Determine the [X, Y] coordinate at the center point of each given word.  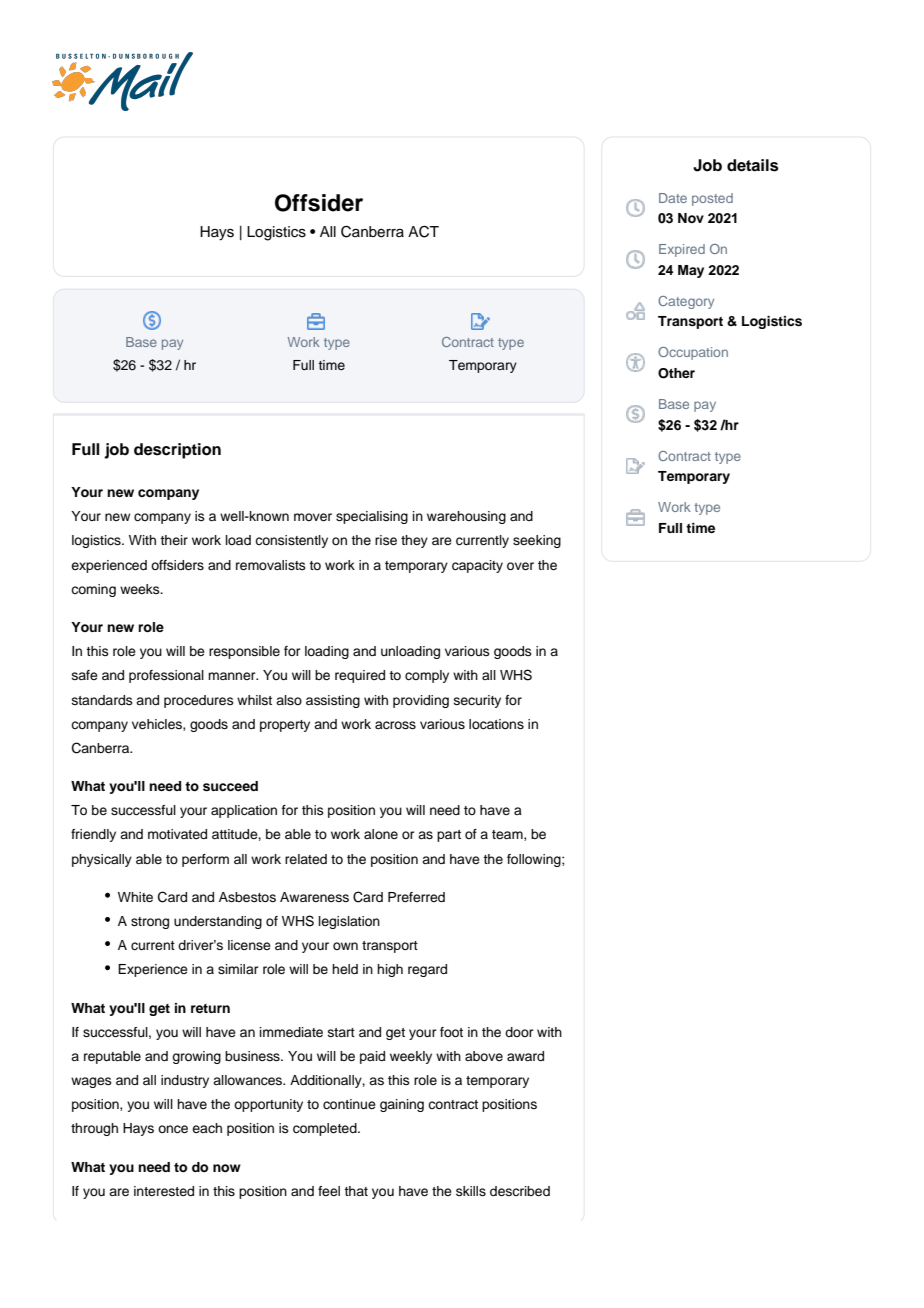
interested [164, 1191]
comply [427, 676]
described [520, 1191]
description [177, 451]
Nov [691, 218]
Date [673, 198]
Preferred [416, 897]
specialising [372, 517]
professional [166, 676]
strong [150, 923]
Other [676, 373]
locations [496, 724]
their [174, 540]
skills [471, 1191]
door [519, 1032]
